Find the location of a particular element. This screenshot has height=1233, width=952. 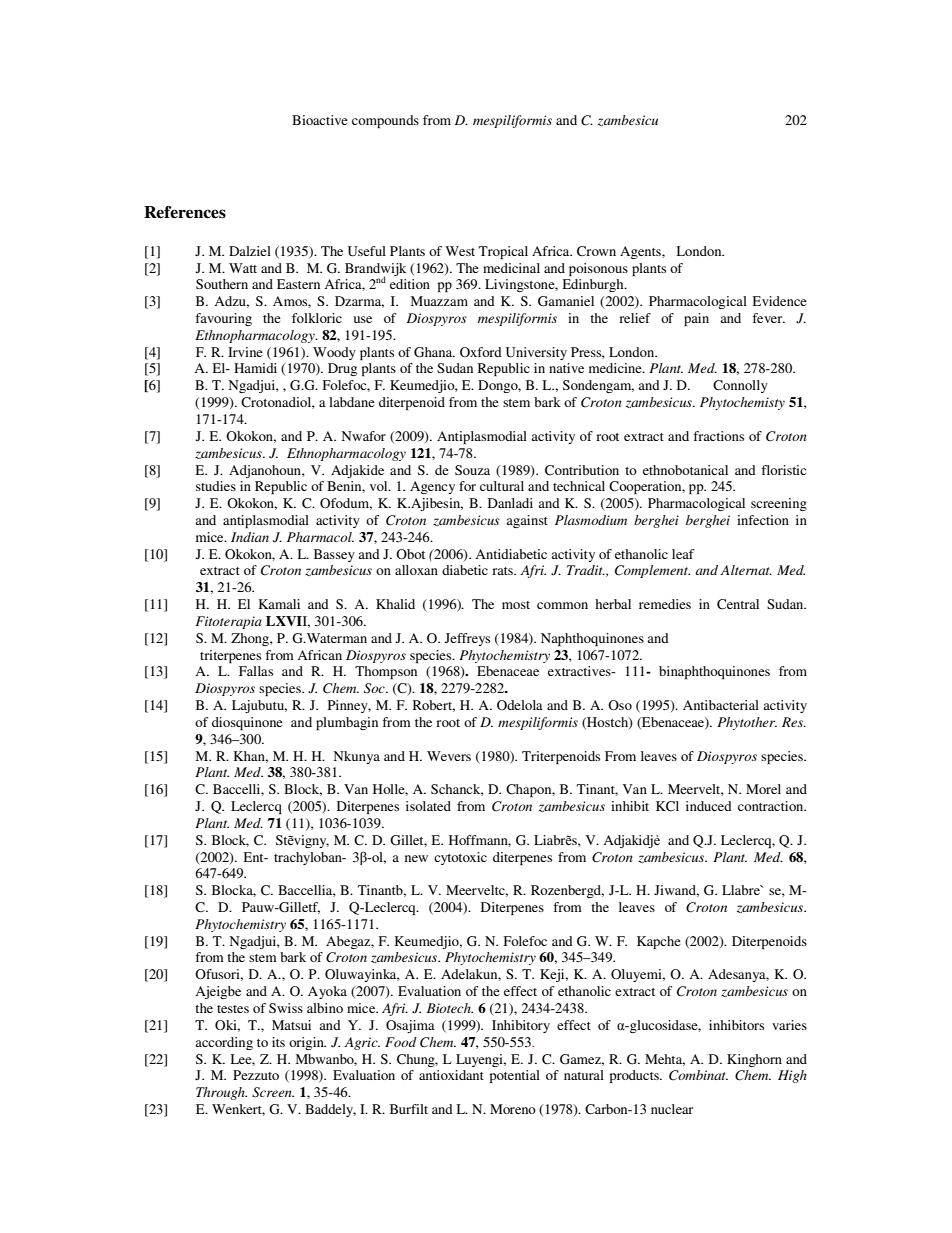

studies is located at coordinates (216, 486).
